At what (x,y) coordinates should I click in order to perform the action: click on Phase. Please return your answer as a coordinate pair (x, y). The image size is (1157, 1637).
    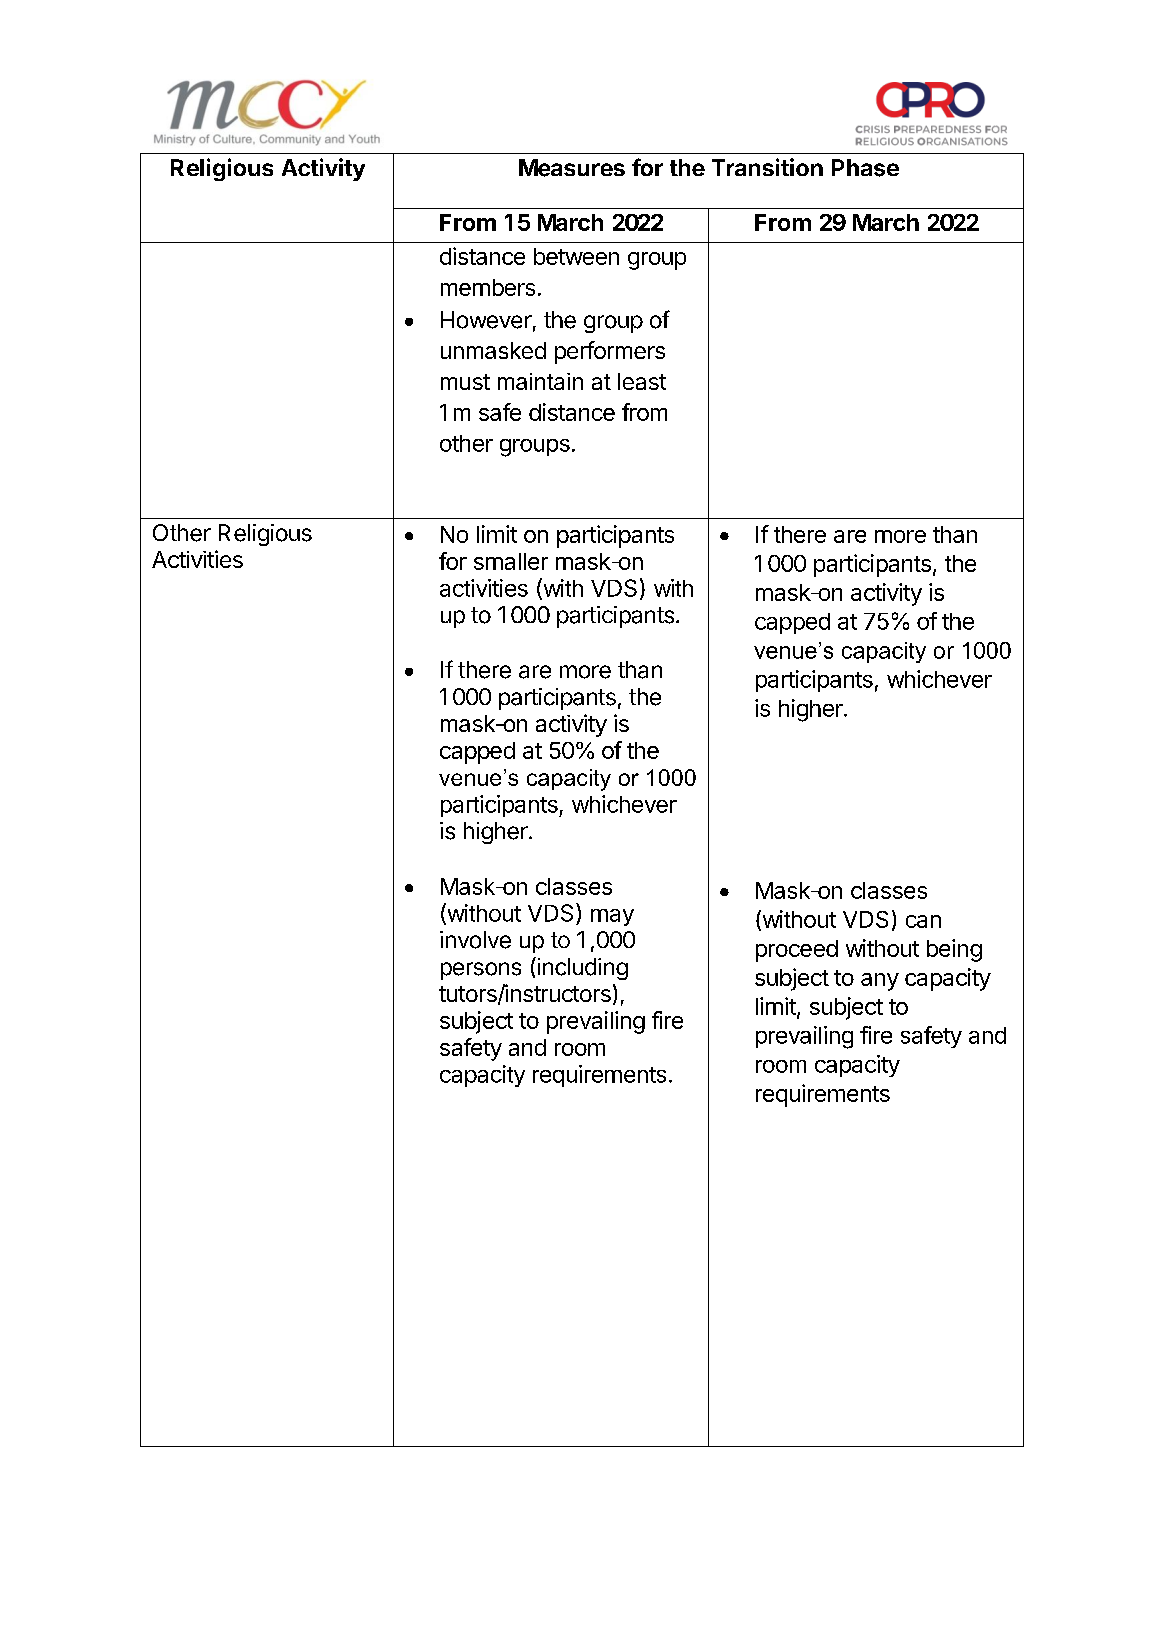
    Looking at the image, I should click on (865, 168).
